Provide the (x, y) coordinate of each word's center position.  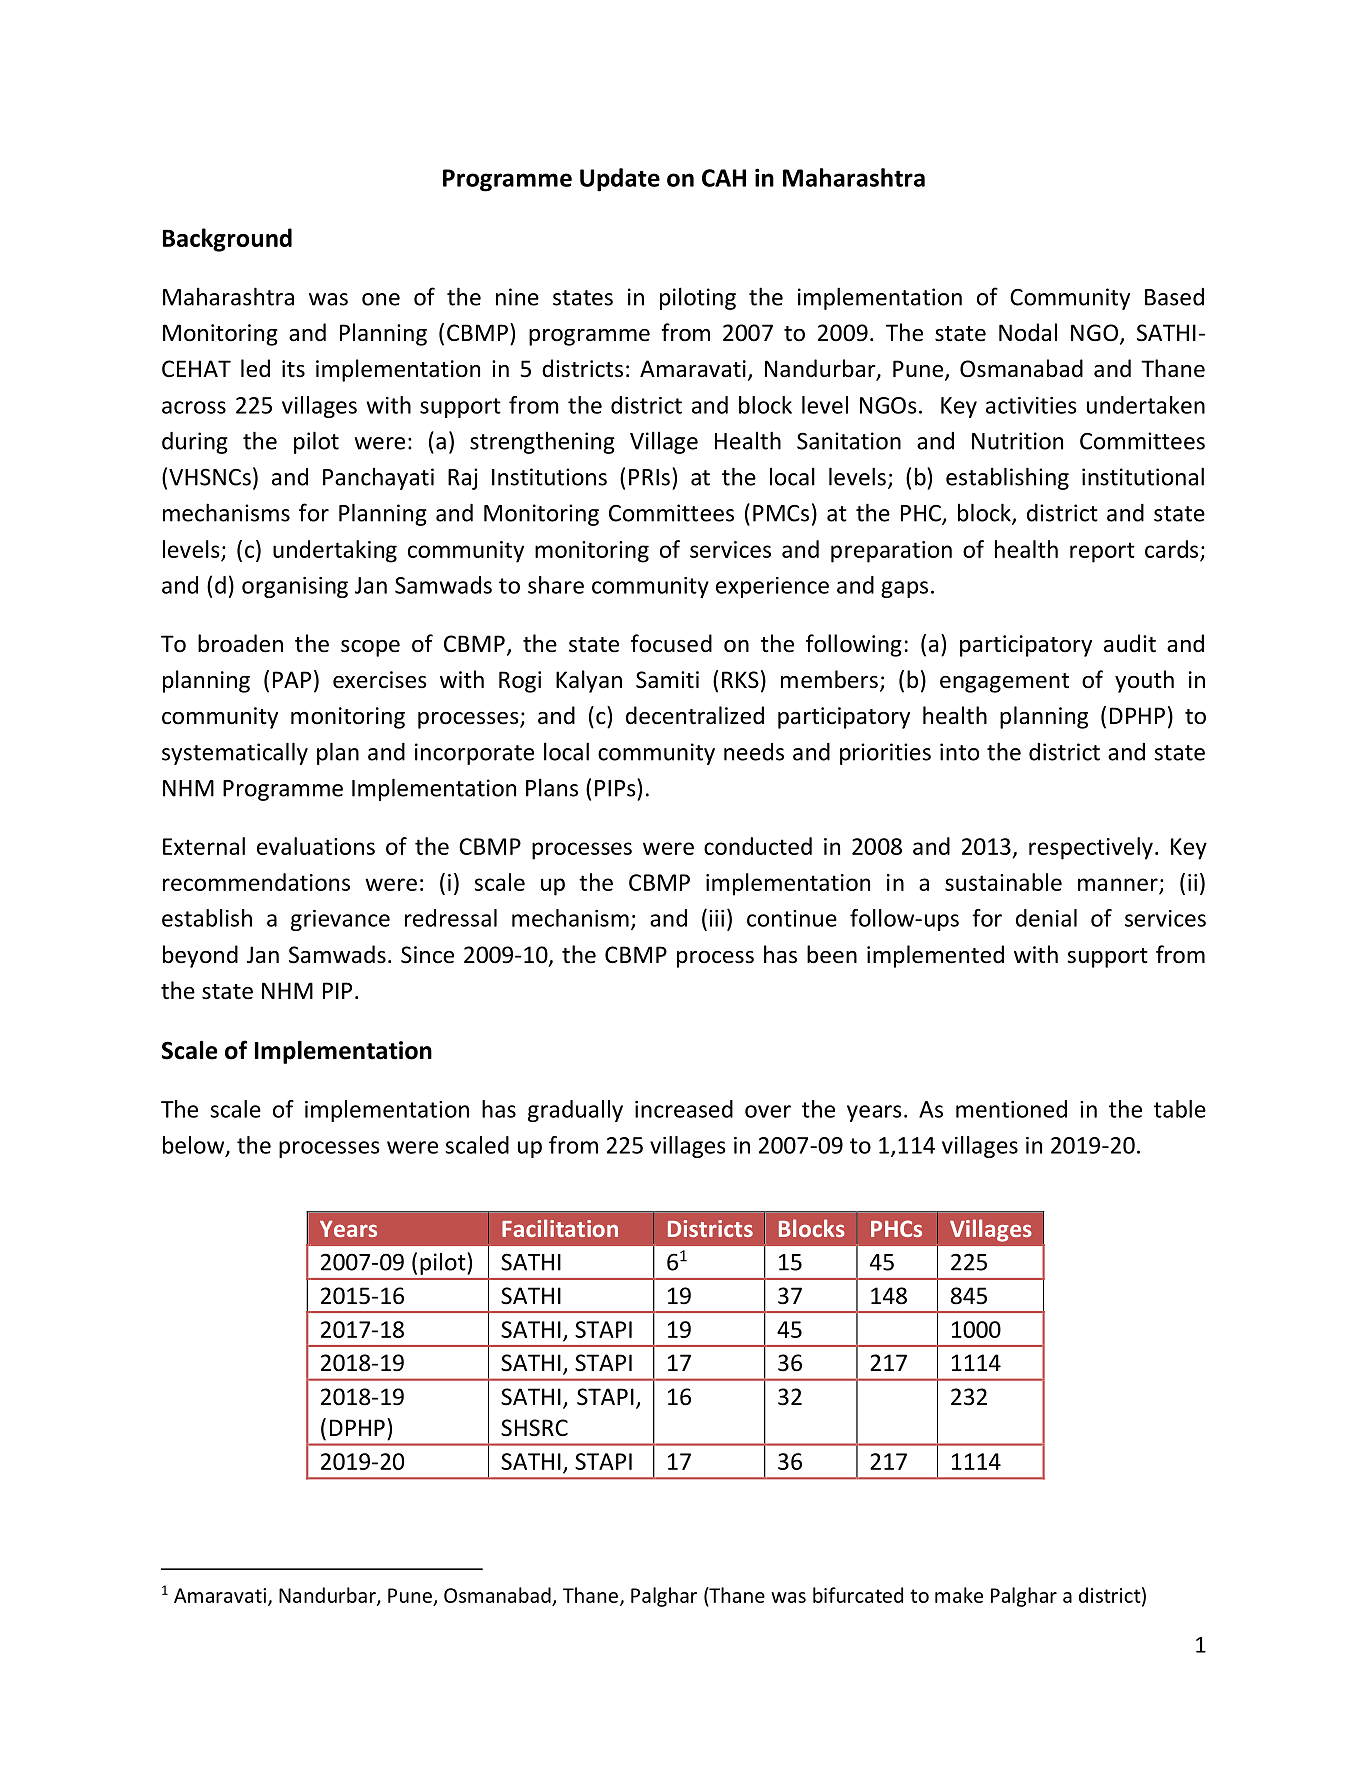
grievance (340, 920)
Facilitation (560, 1228)
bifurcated (858, 1595)
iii (716, 918)
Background (227, 240)
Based (1174, 297)
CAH (724, 178)
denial (1046, 918)
